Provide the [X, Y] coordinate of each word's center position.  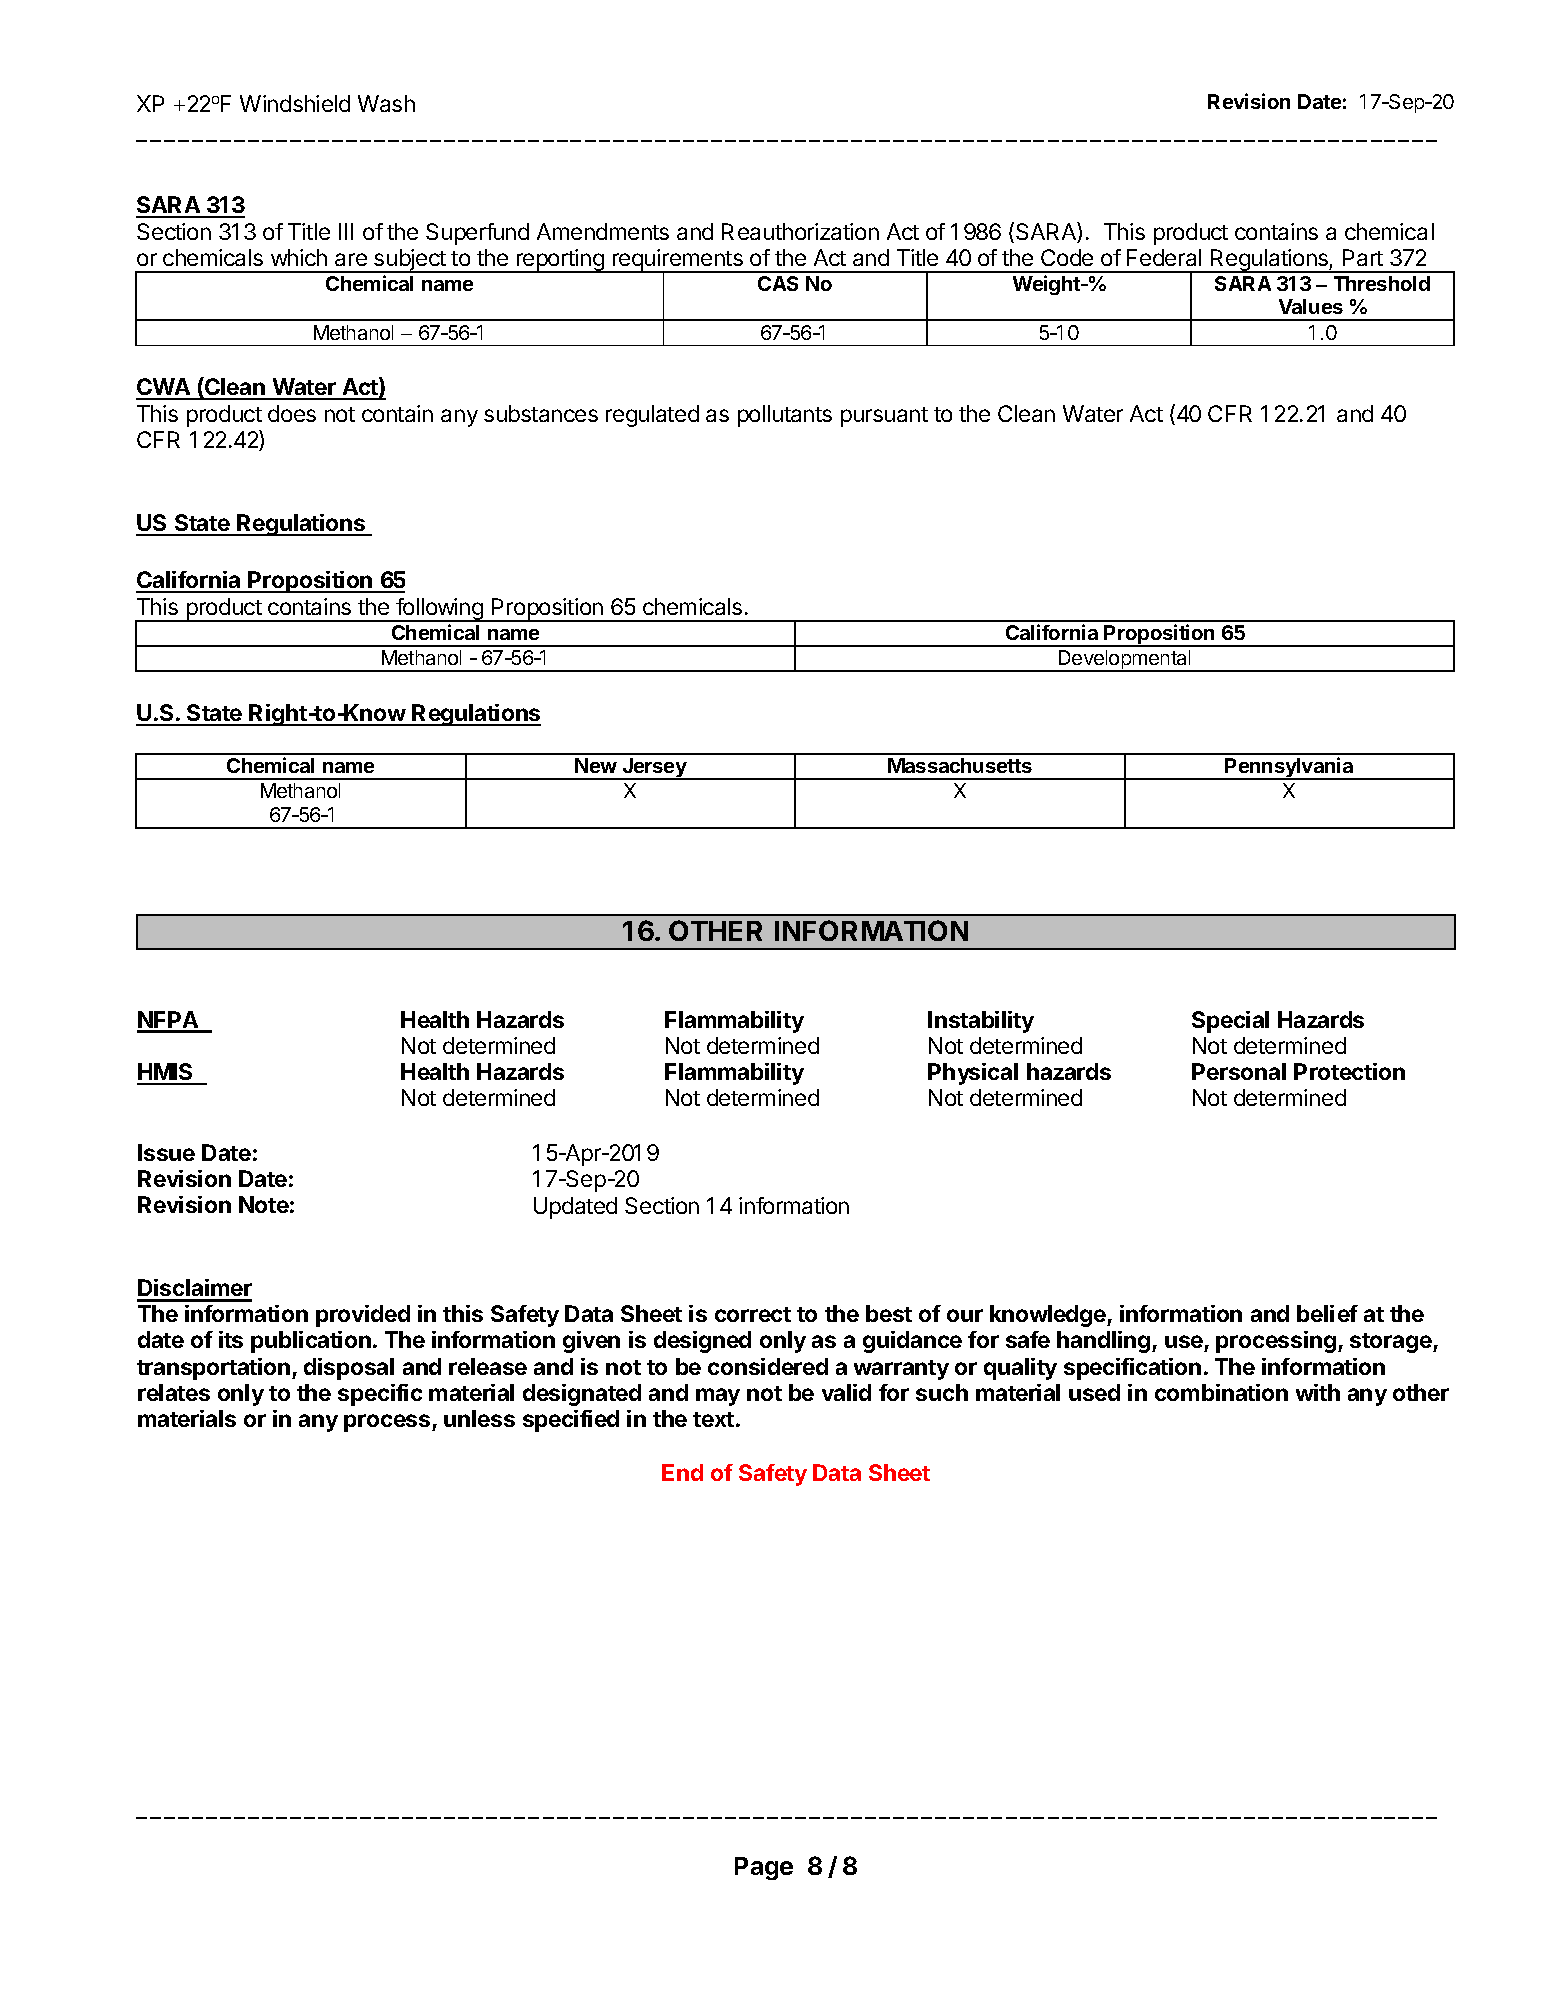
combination [1221, 1392]
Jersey [654, 769]
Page [764, 1868]
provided [363, 1316]
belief [1327, 1313]
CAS [778, 283]
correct [753, 1314]
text [713, 1419]
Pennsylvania [1290, 768]
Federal [1164, 257]
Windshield [295, 103]
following [439, 610]
